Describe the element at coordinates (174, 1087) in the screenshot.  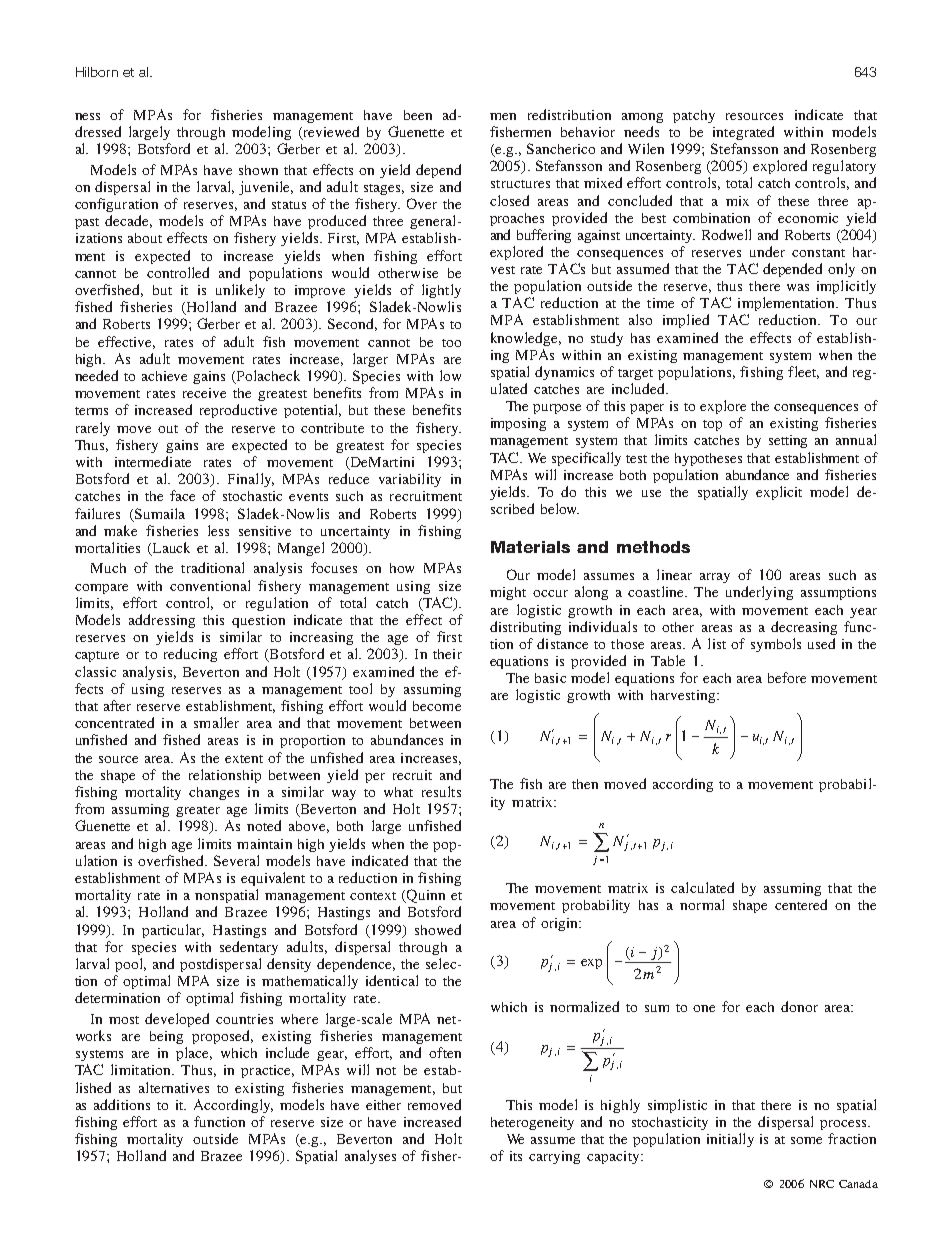
I see `alternatives` at that location.
